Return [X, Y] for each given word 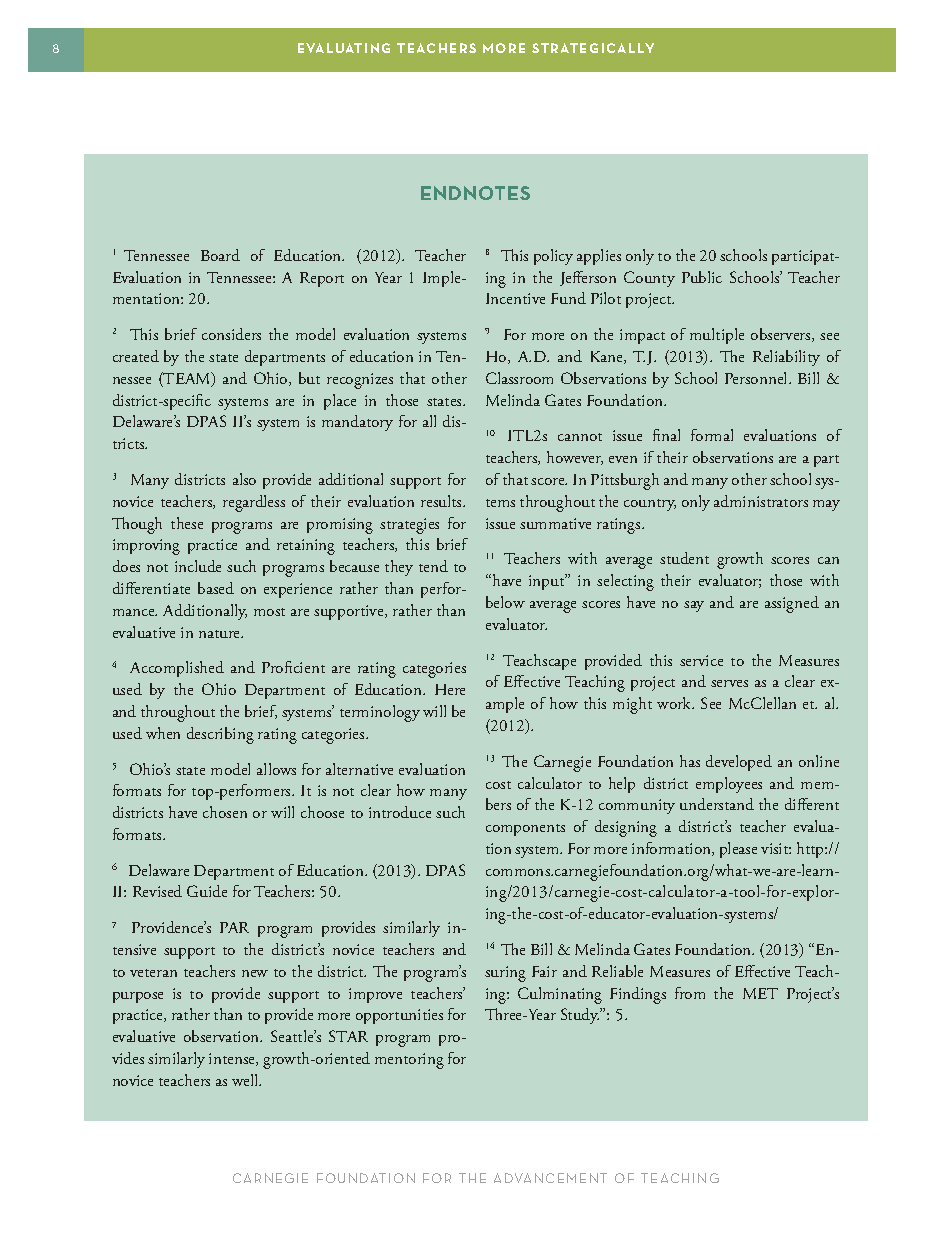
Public [702, 277]
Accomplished [177, 669]
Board [220, 255]
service [701, 660]
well [246, 1080]
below [505, 602]
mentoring [409, 1061]
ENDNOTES [475, 193]
